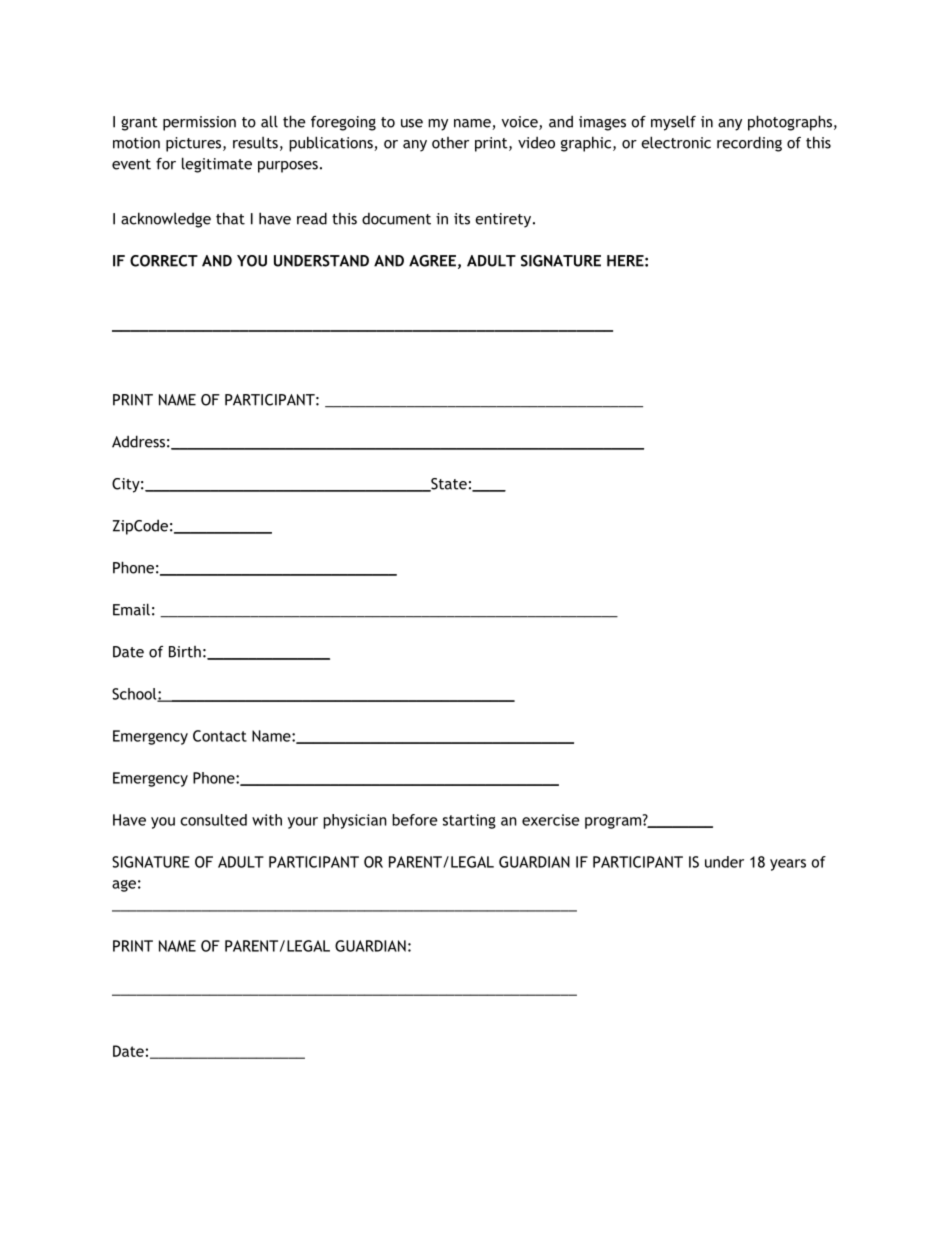 The height and width of the image is (1233, 952). Describe the element at coordinates (450, 143) in the image. I see `other` at that location.
